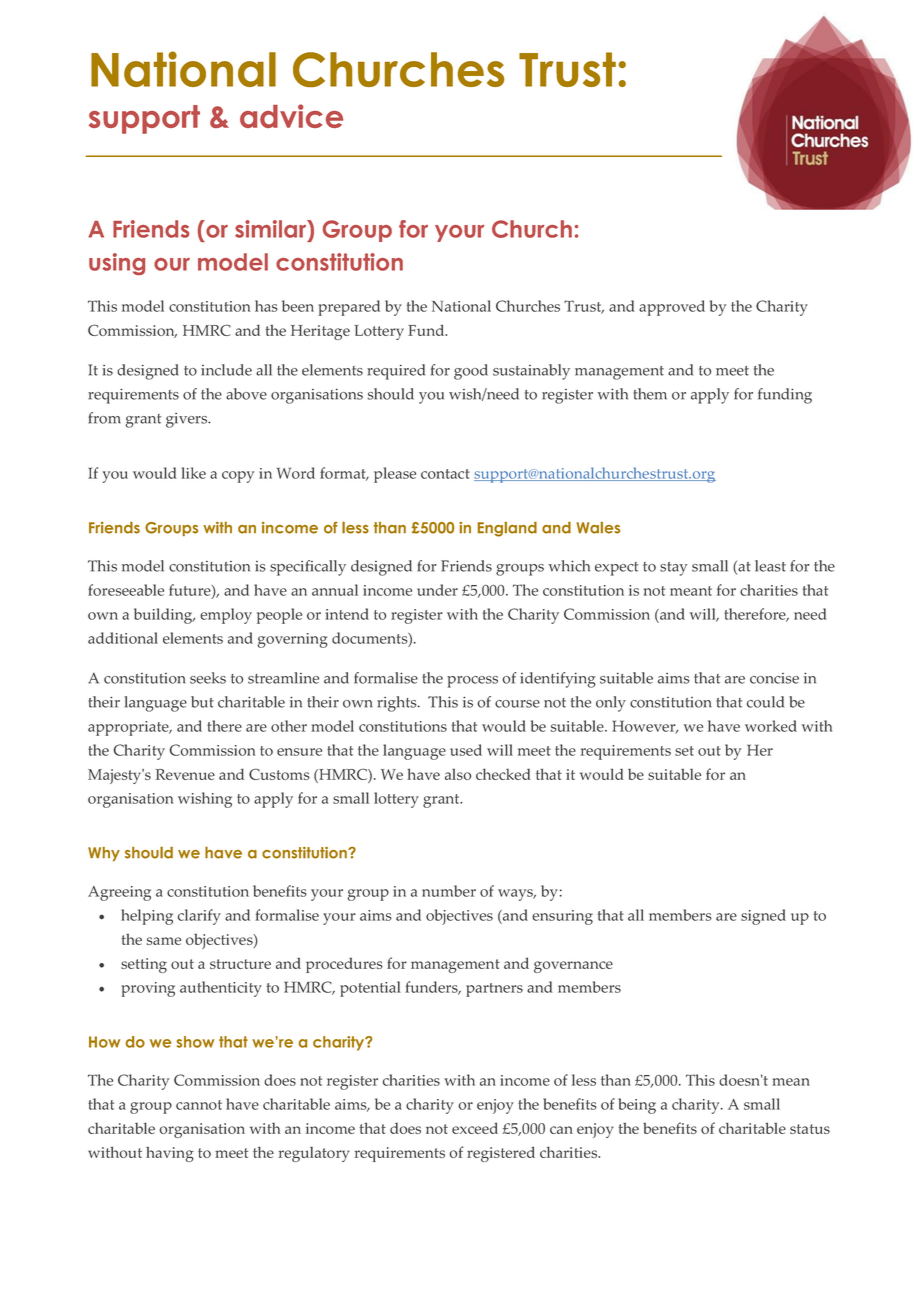  What do you see at coordinates (199, 1105) in the screenshot?
I see `cannot` at bounding box center [199, 1105].
